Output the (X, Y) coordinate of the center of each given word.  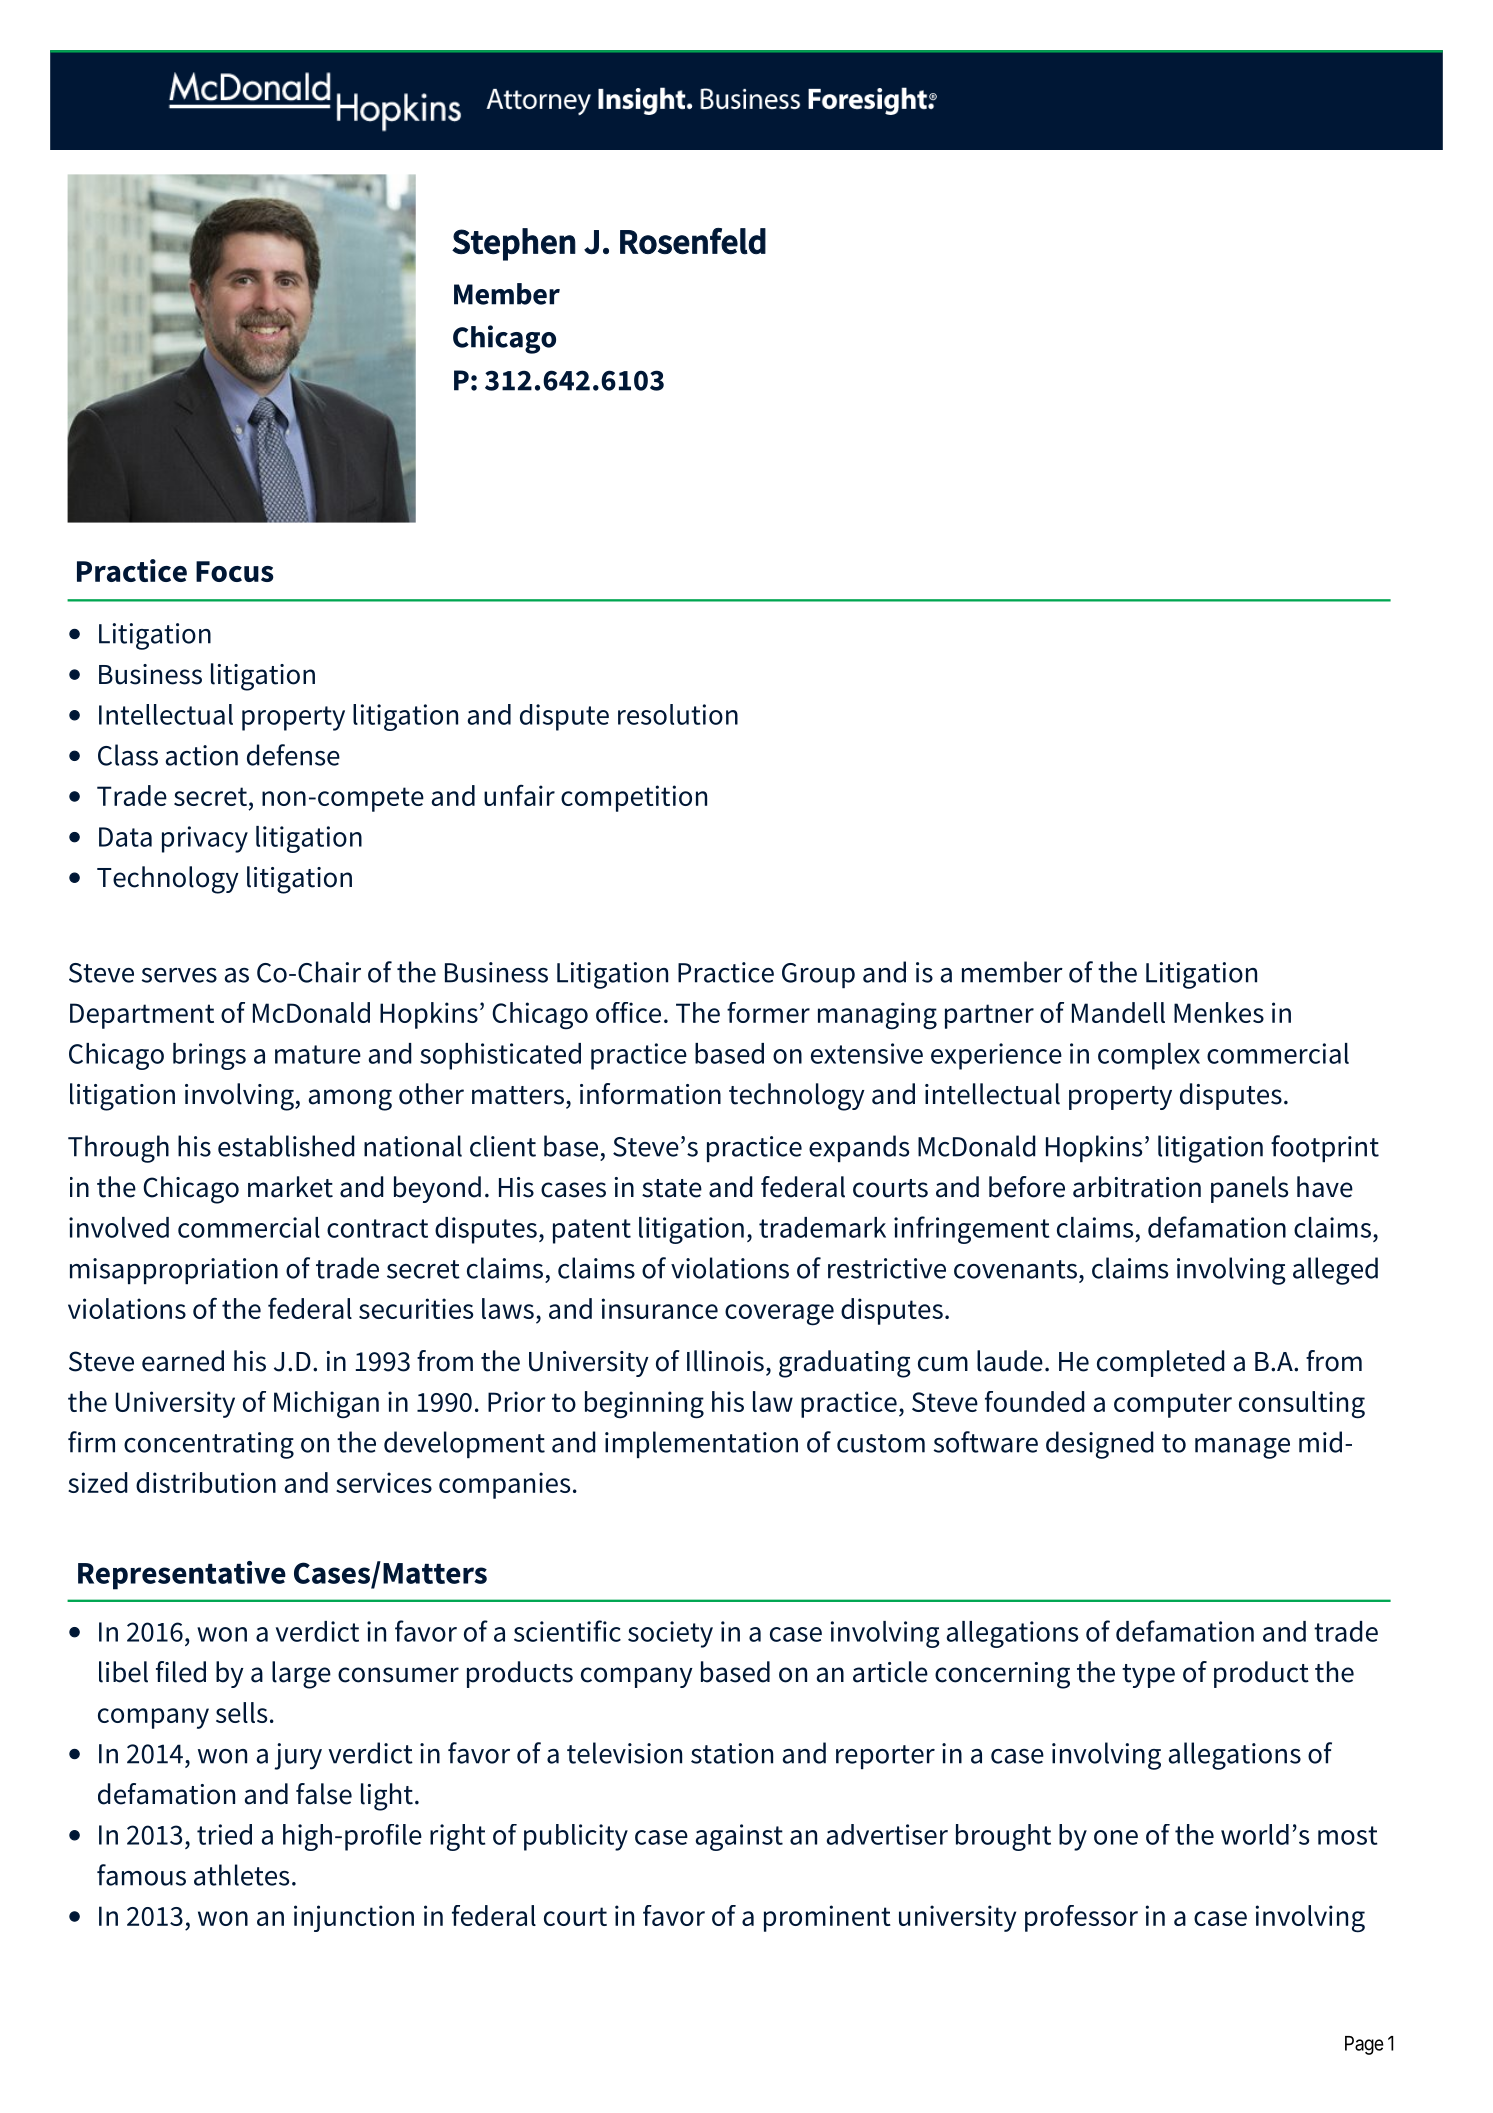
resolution (678, 714)
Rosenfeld (693, 241)
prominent (827, 1918)
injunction (354, 1918)
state (672, 1188)
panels (1249, 1189)
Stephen (514, 244)
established (286, 1146)
